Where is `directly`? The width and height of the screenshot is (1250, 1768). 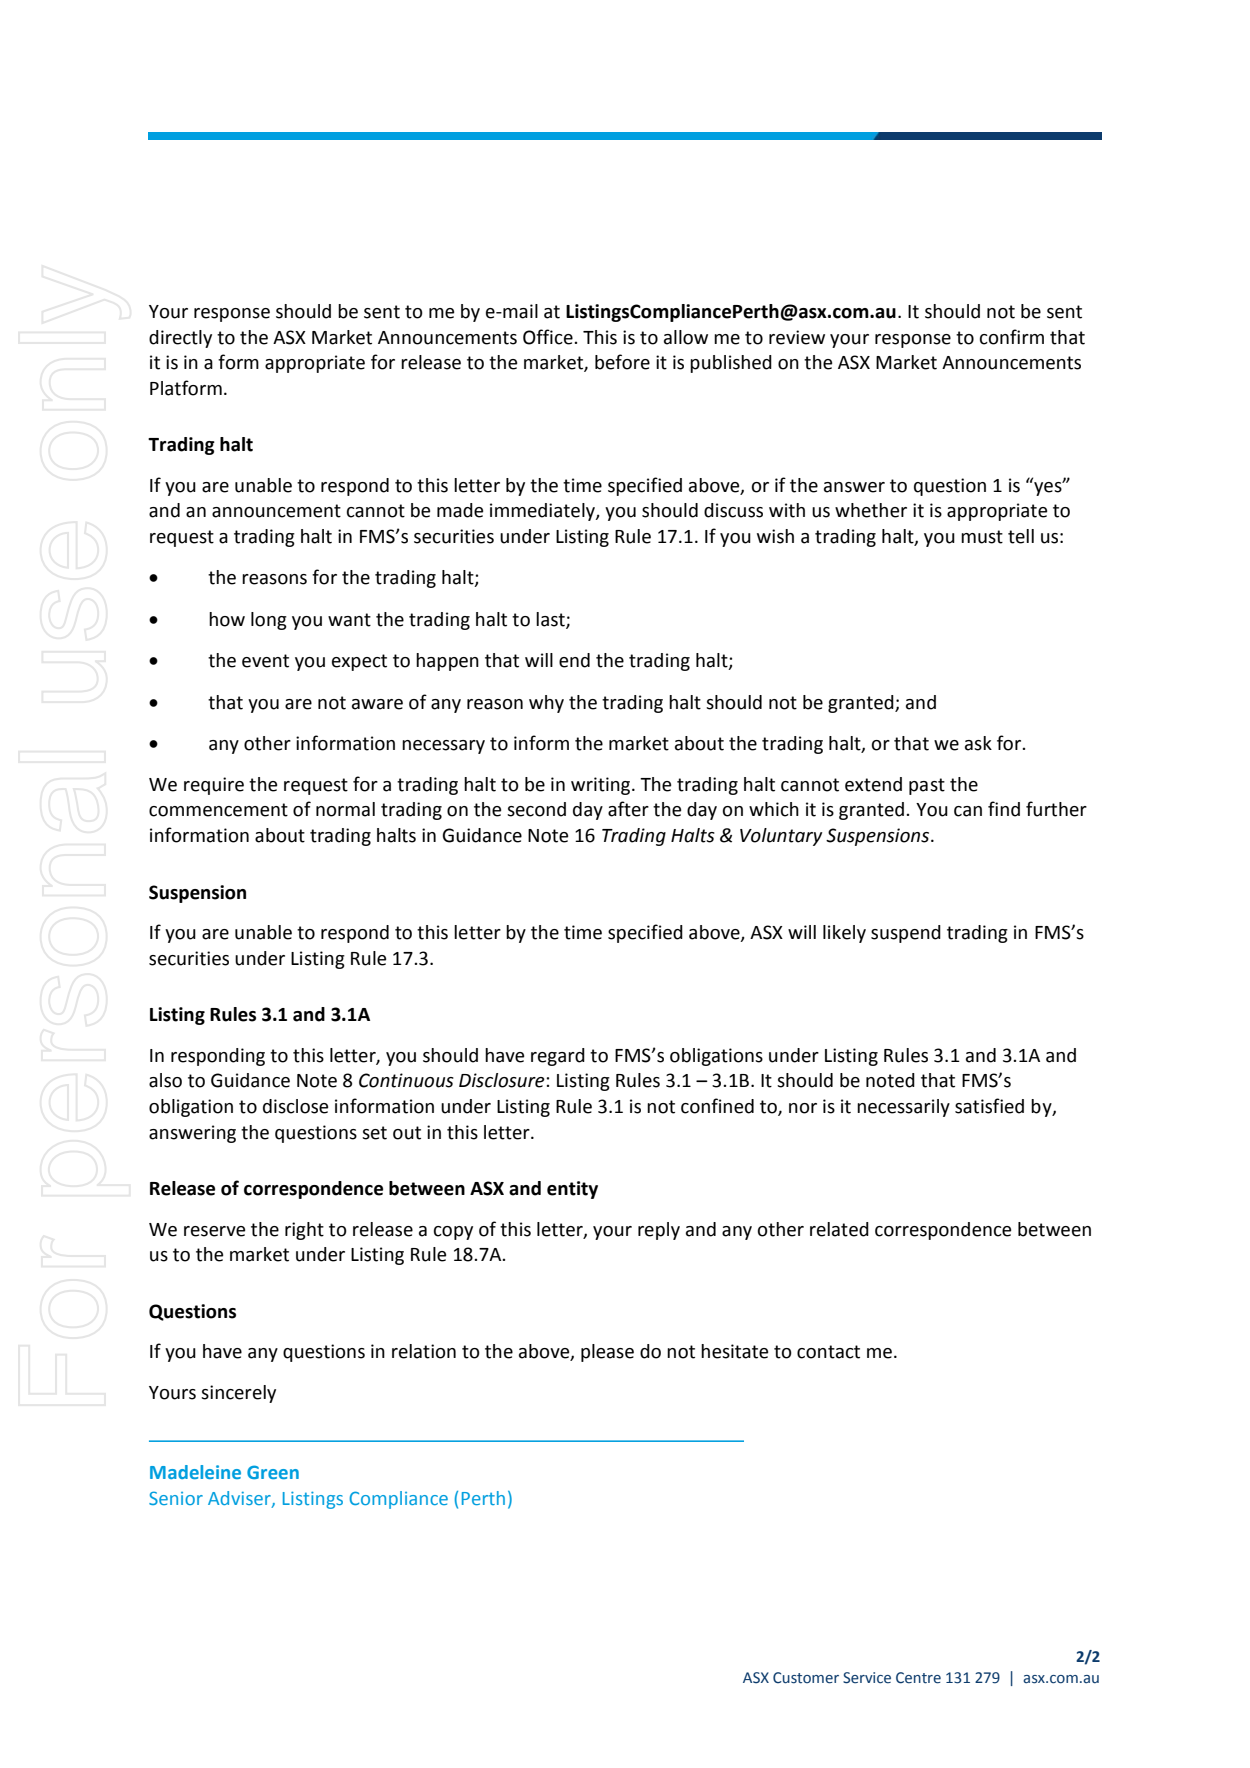 directly is located at coordinates (180, 339).
